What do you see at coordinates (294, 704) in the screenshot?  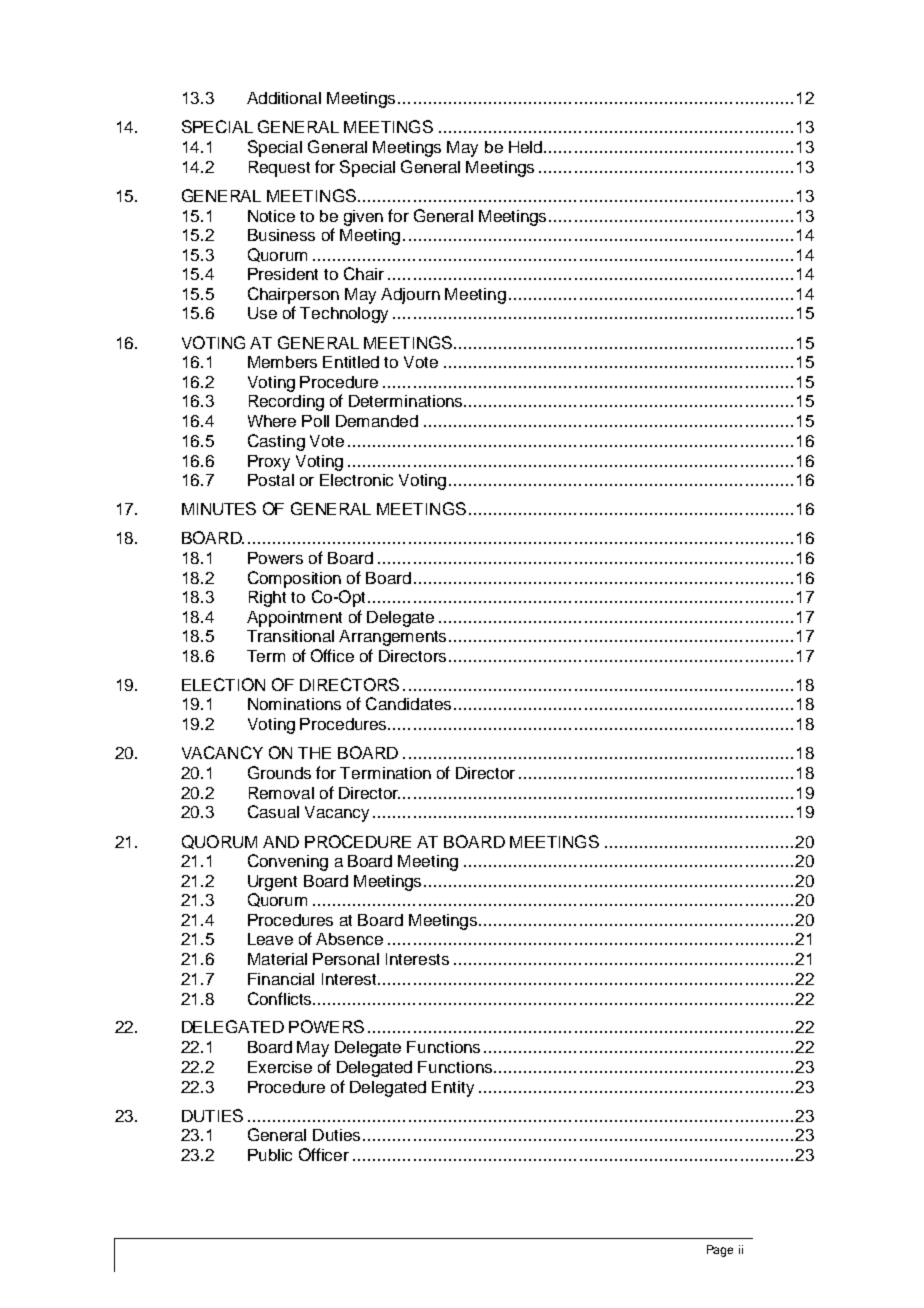 I see `Nominations` at bounding box center [294, 704].
